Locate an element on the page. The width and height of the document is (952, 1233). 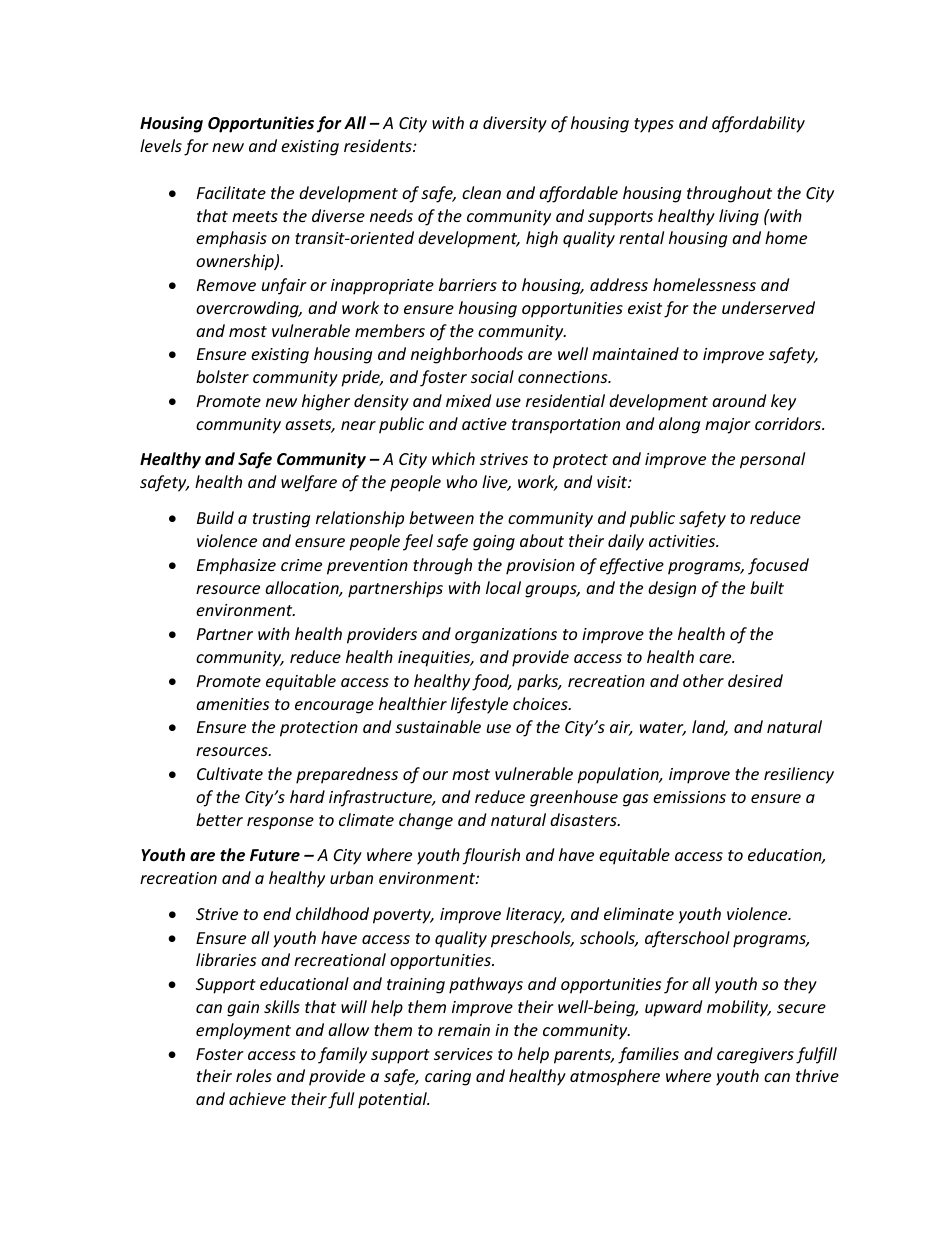
Facilitate is located at coordinates (231, 192).
